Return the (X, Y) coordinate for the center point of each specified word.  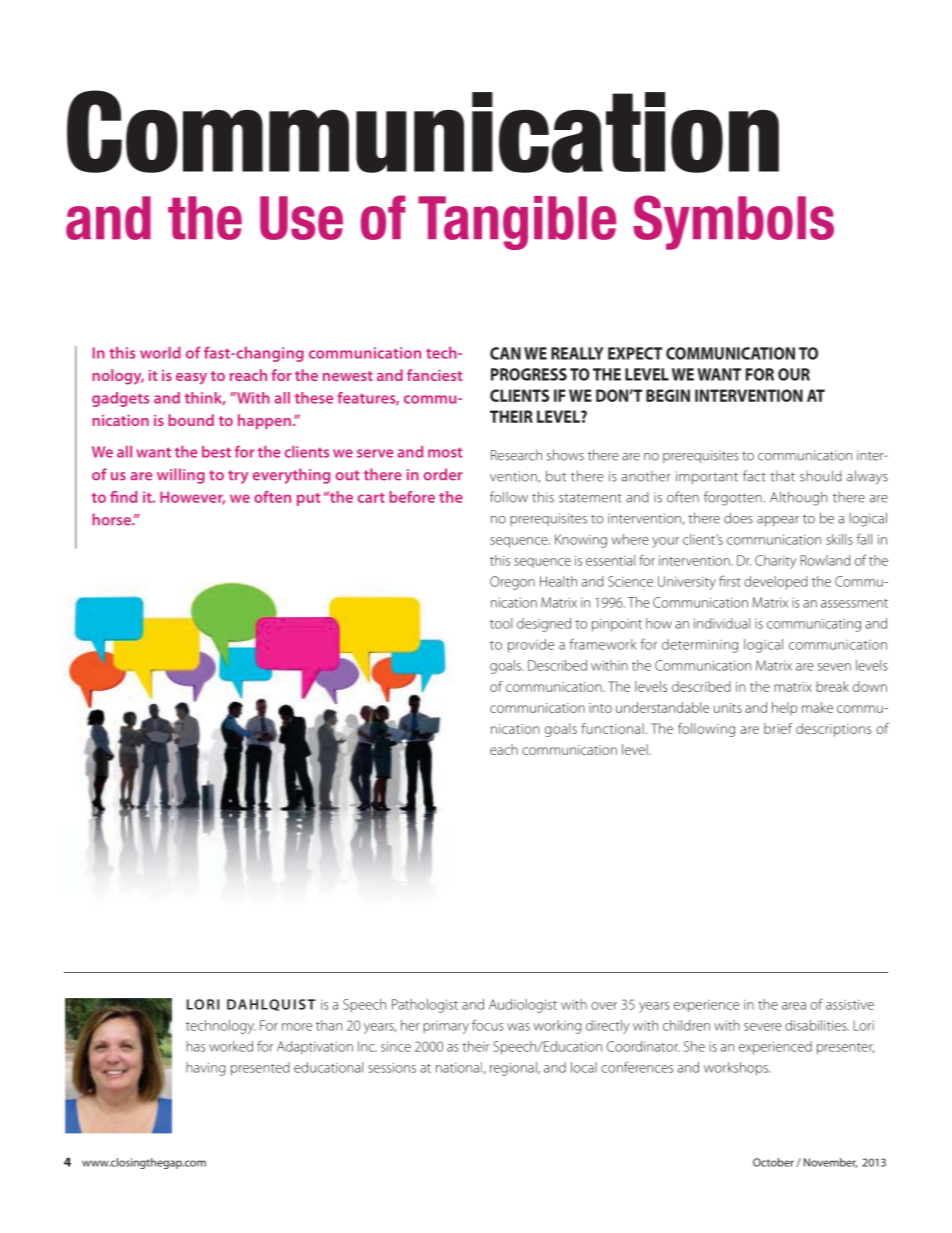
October (773, 1162)
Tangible (517, 223)
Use (301, 218)
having (206, 1069)
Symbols (733, 222)
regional (514, 1069)
